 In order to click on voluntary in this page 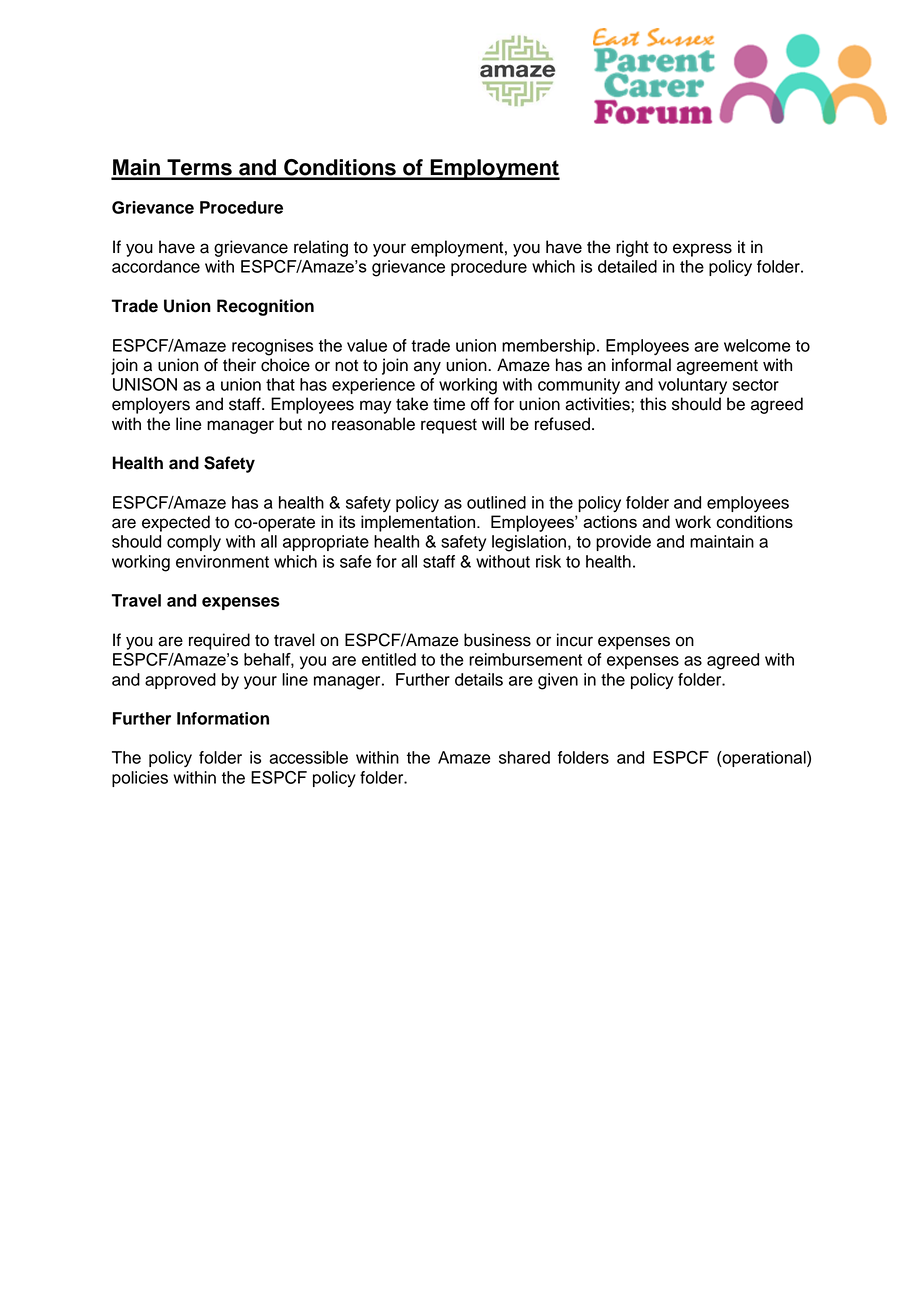, I will do `click(692, 386)`.
